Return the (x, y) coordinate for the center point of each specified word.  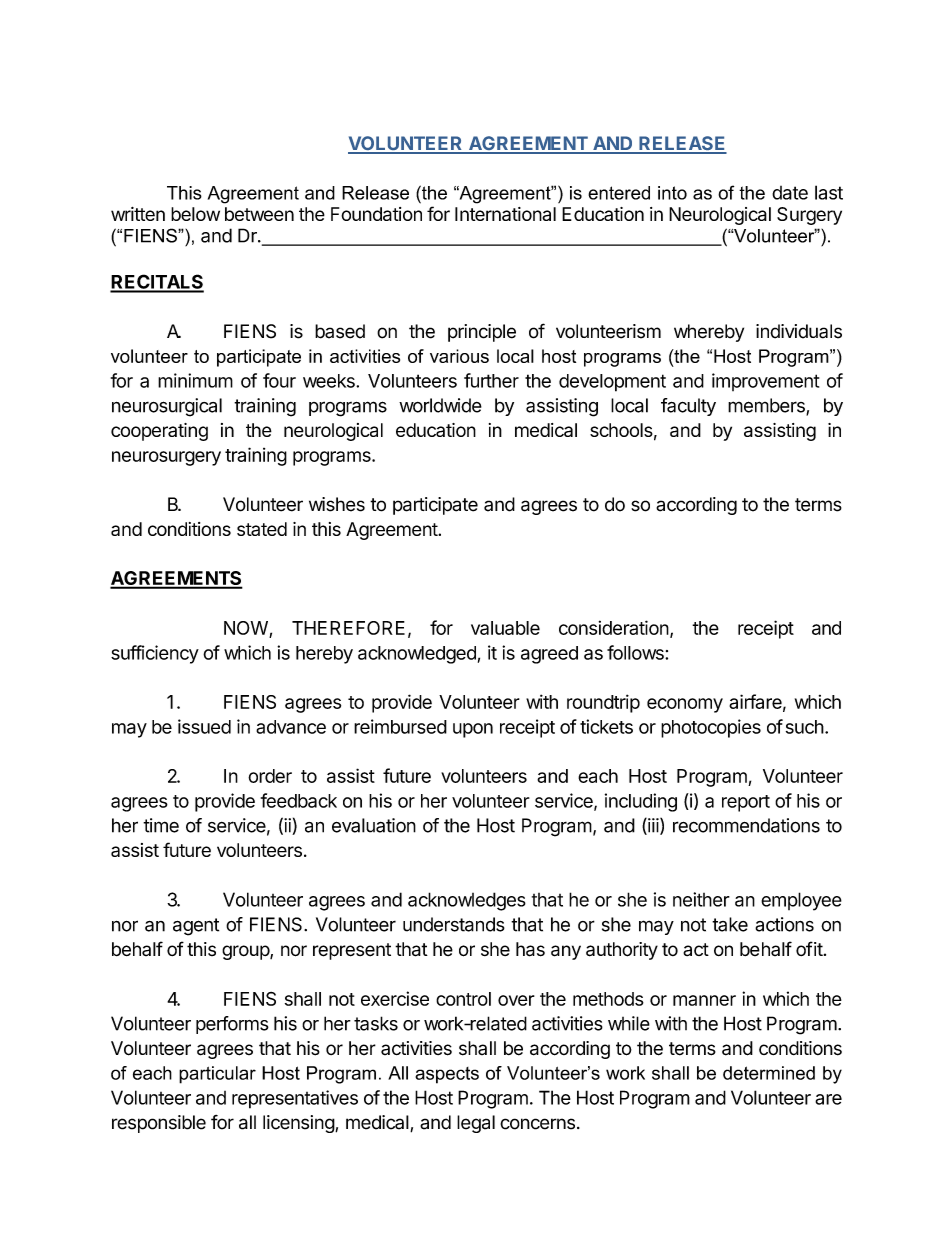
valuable (505, 628)
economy (685, 705)
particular (217, 1075)
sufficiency (155, 654)
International (505, 214)
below (195, 214)
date (790, 193)
